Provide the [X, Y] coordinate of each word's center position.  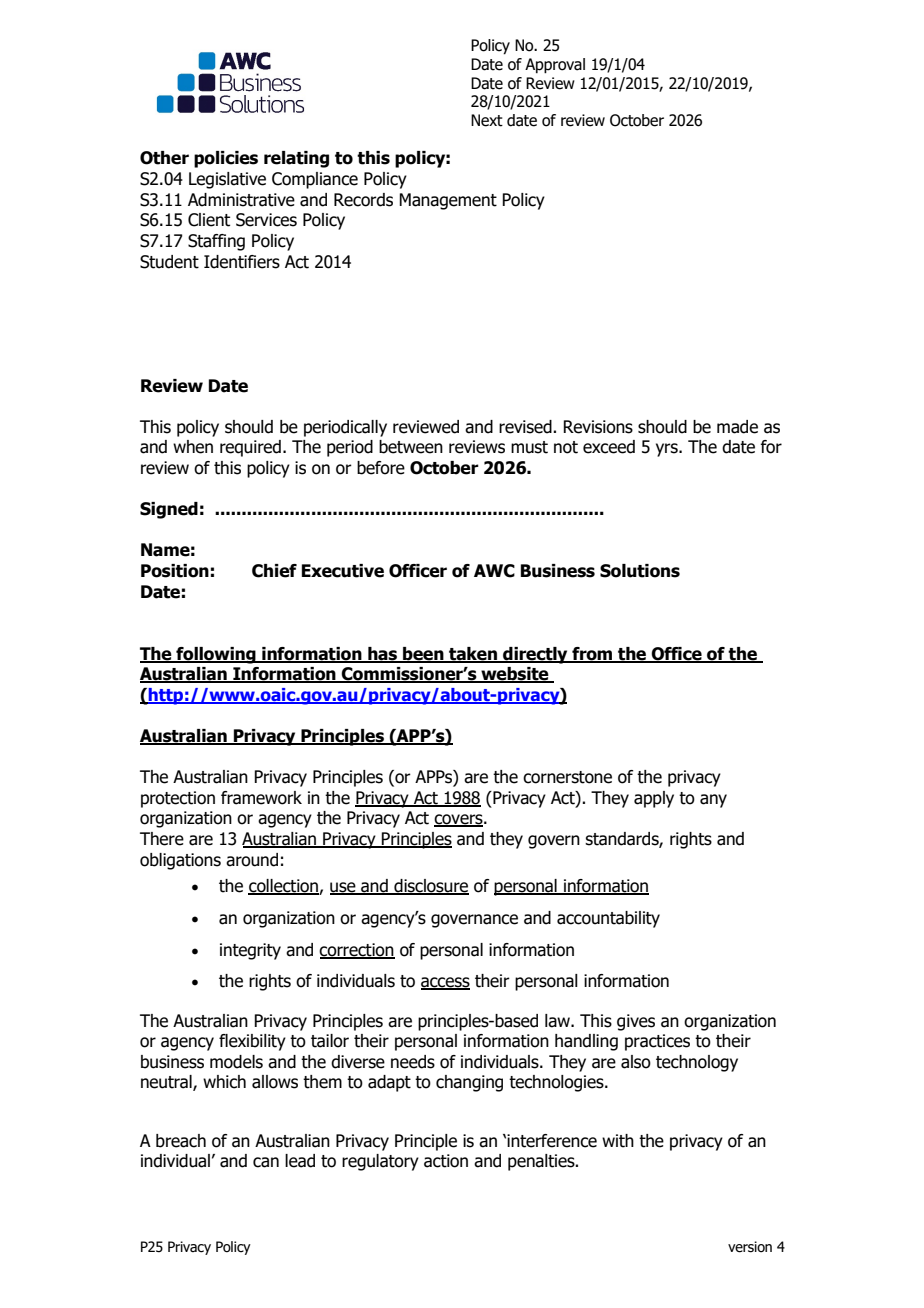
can [266, 1162]
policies [226, 159]
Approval [555, 66]
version [750, 1247]
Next [487, 120]
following [216, 655]
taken [473, 654]
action [446, 1161]
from [592, 654]
